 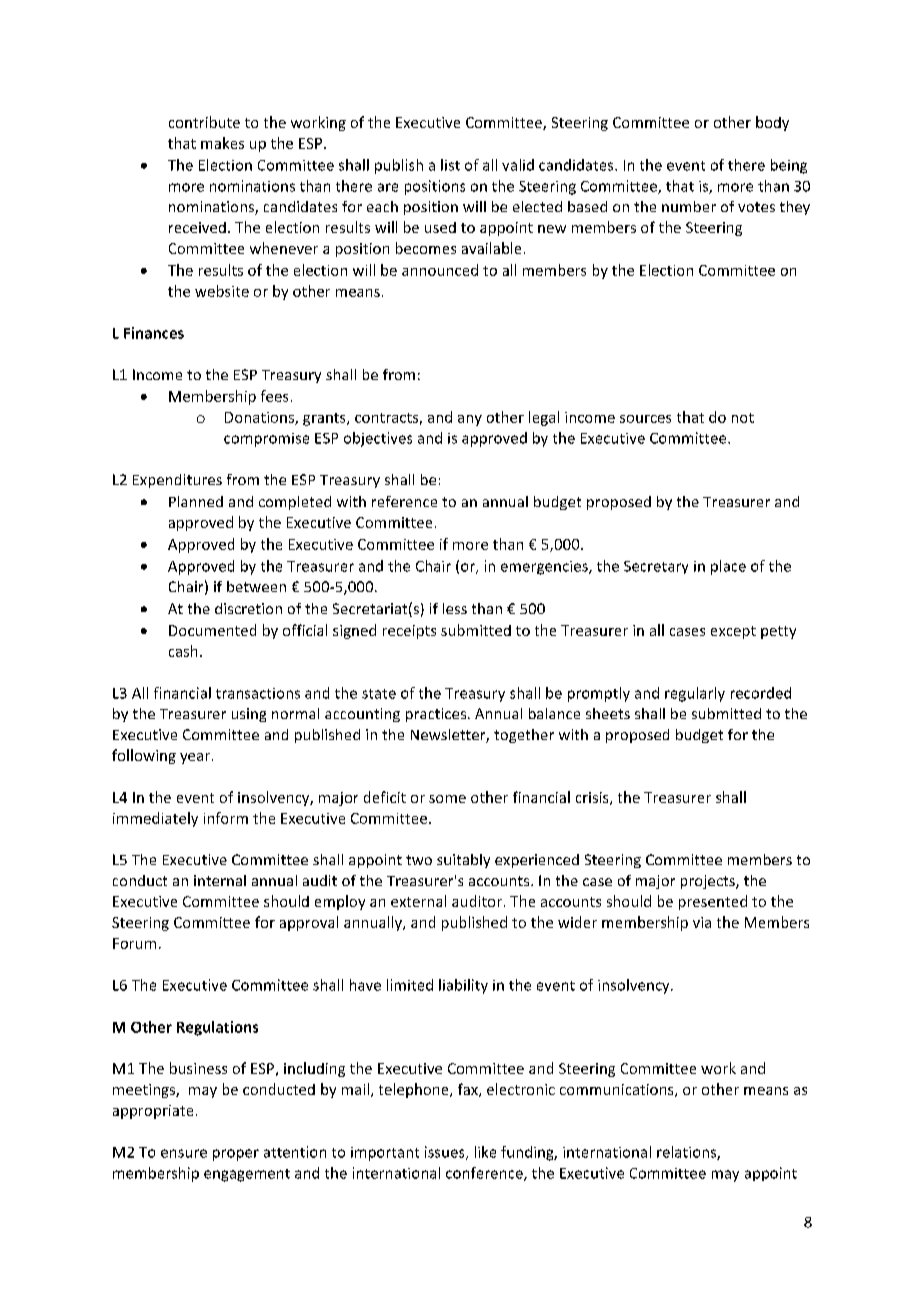 I want to click on body, so click(x=772, y=123).
